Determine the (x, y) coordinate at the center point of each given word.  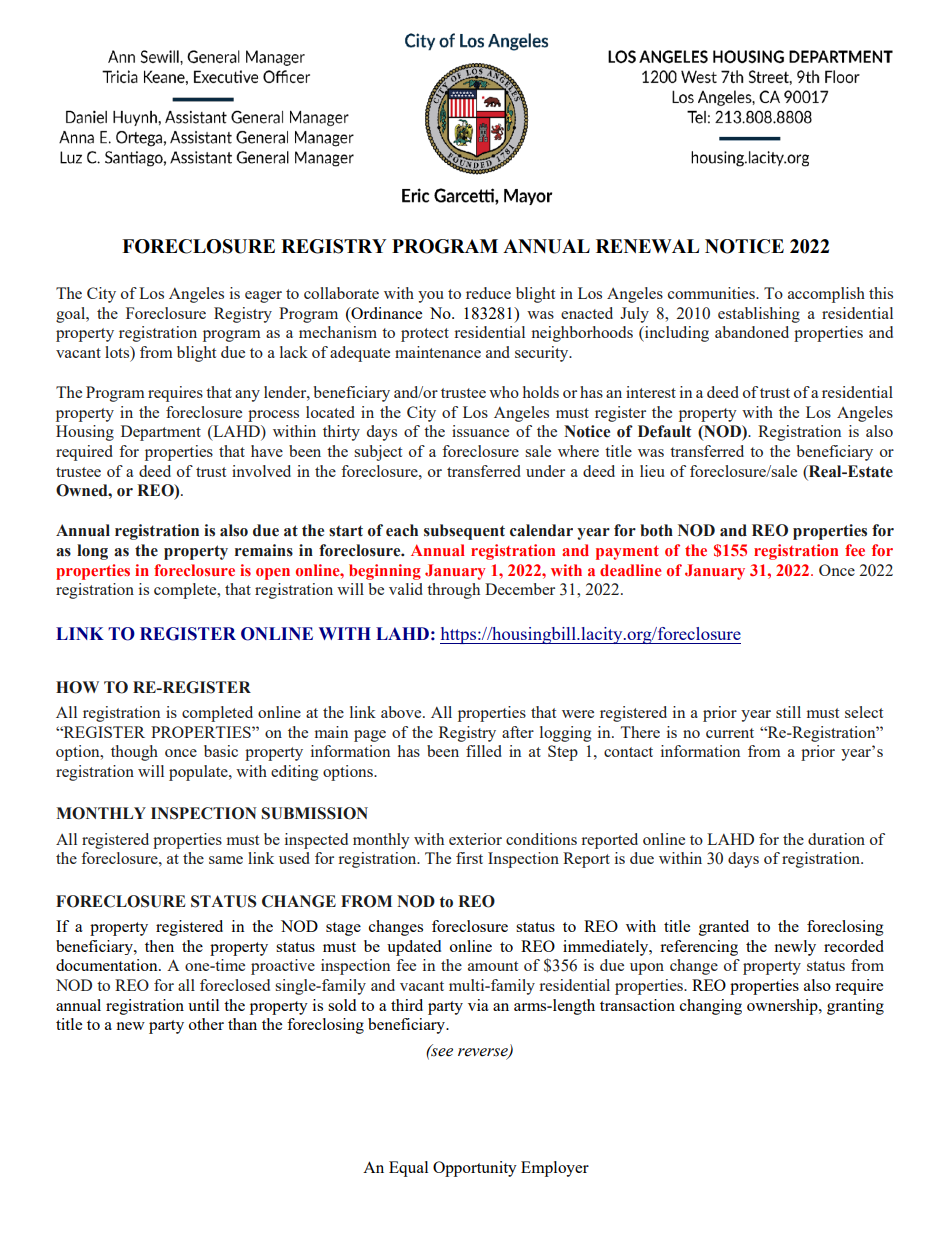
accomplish (826, 295)
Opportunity (475, 1169)
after (518, 732)
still (788, 712)
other (206, 1024)
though (134, 753)
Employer (555, 1169)
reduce (488, 293)
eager (263, 297)
